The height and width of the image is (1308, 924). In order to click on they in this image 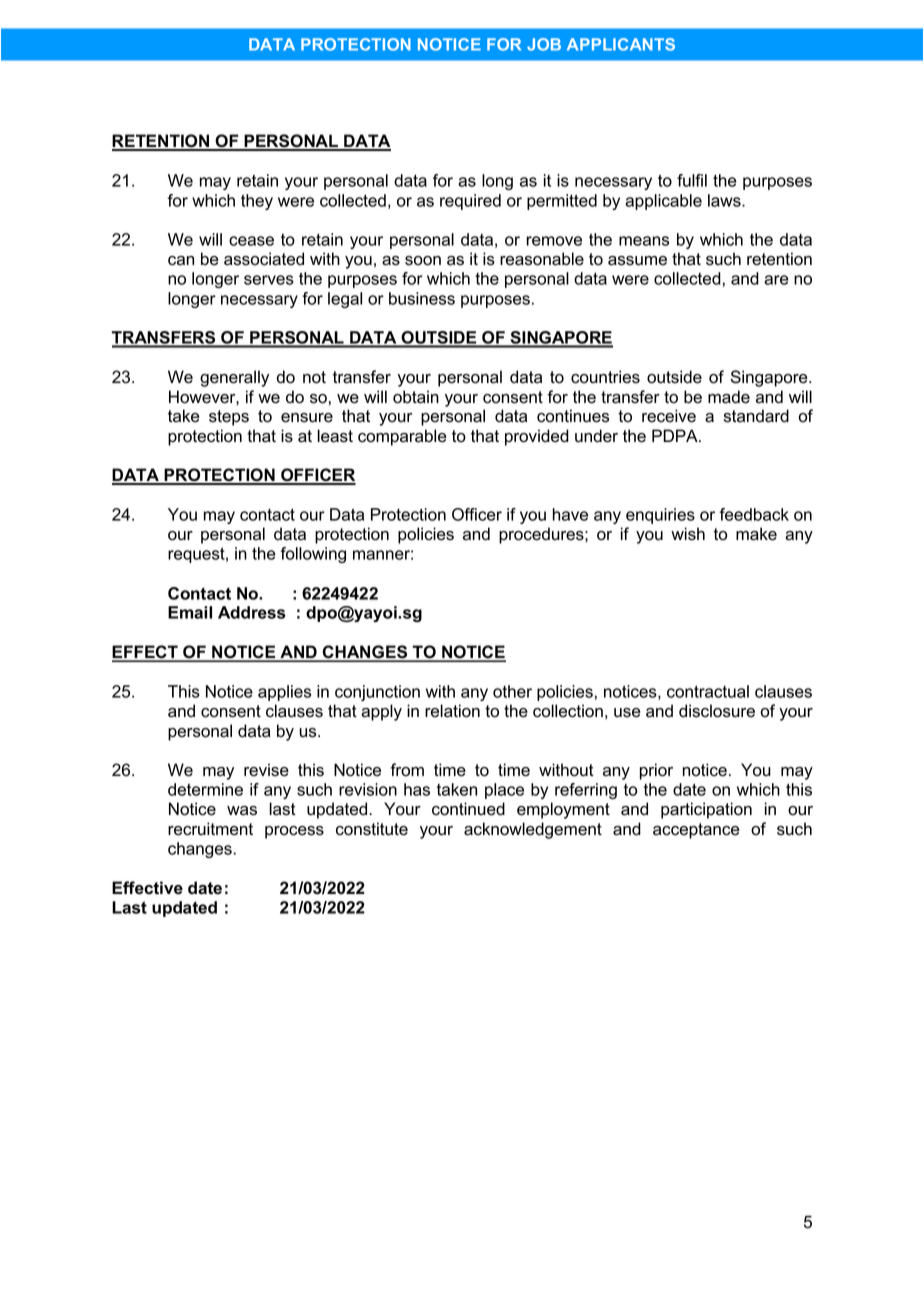, I will do `click(257, 202)`.
